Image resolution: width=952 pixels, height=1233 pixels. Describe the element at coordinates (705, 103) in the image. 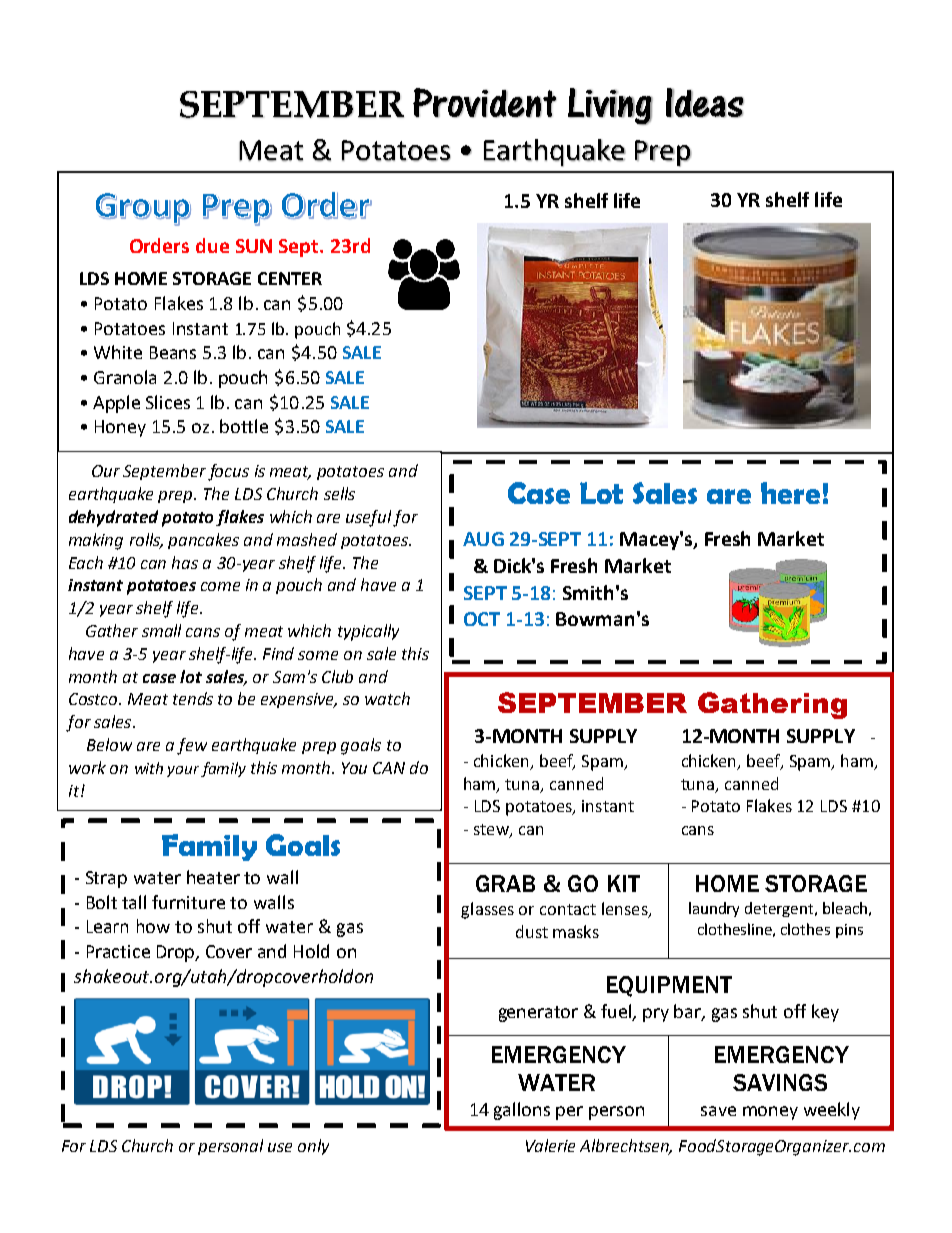

I see `Ideas` at that location.
